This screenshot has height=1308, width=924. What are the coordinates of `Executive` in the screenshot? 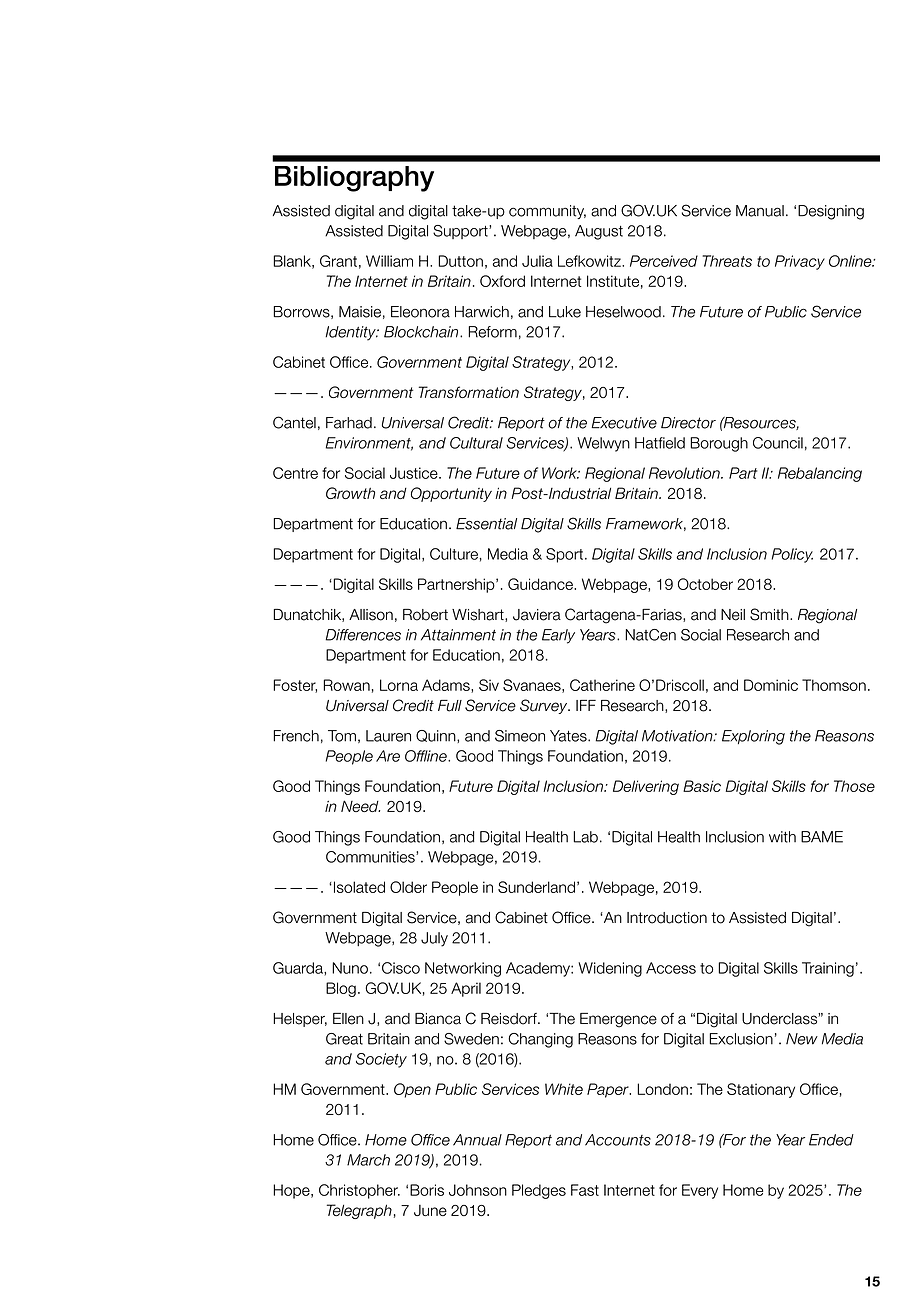 It's located at (624, 423).
